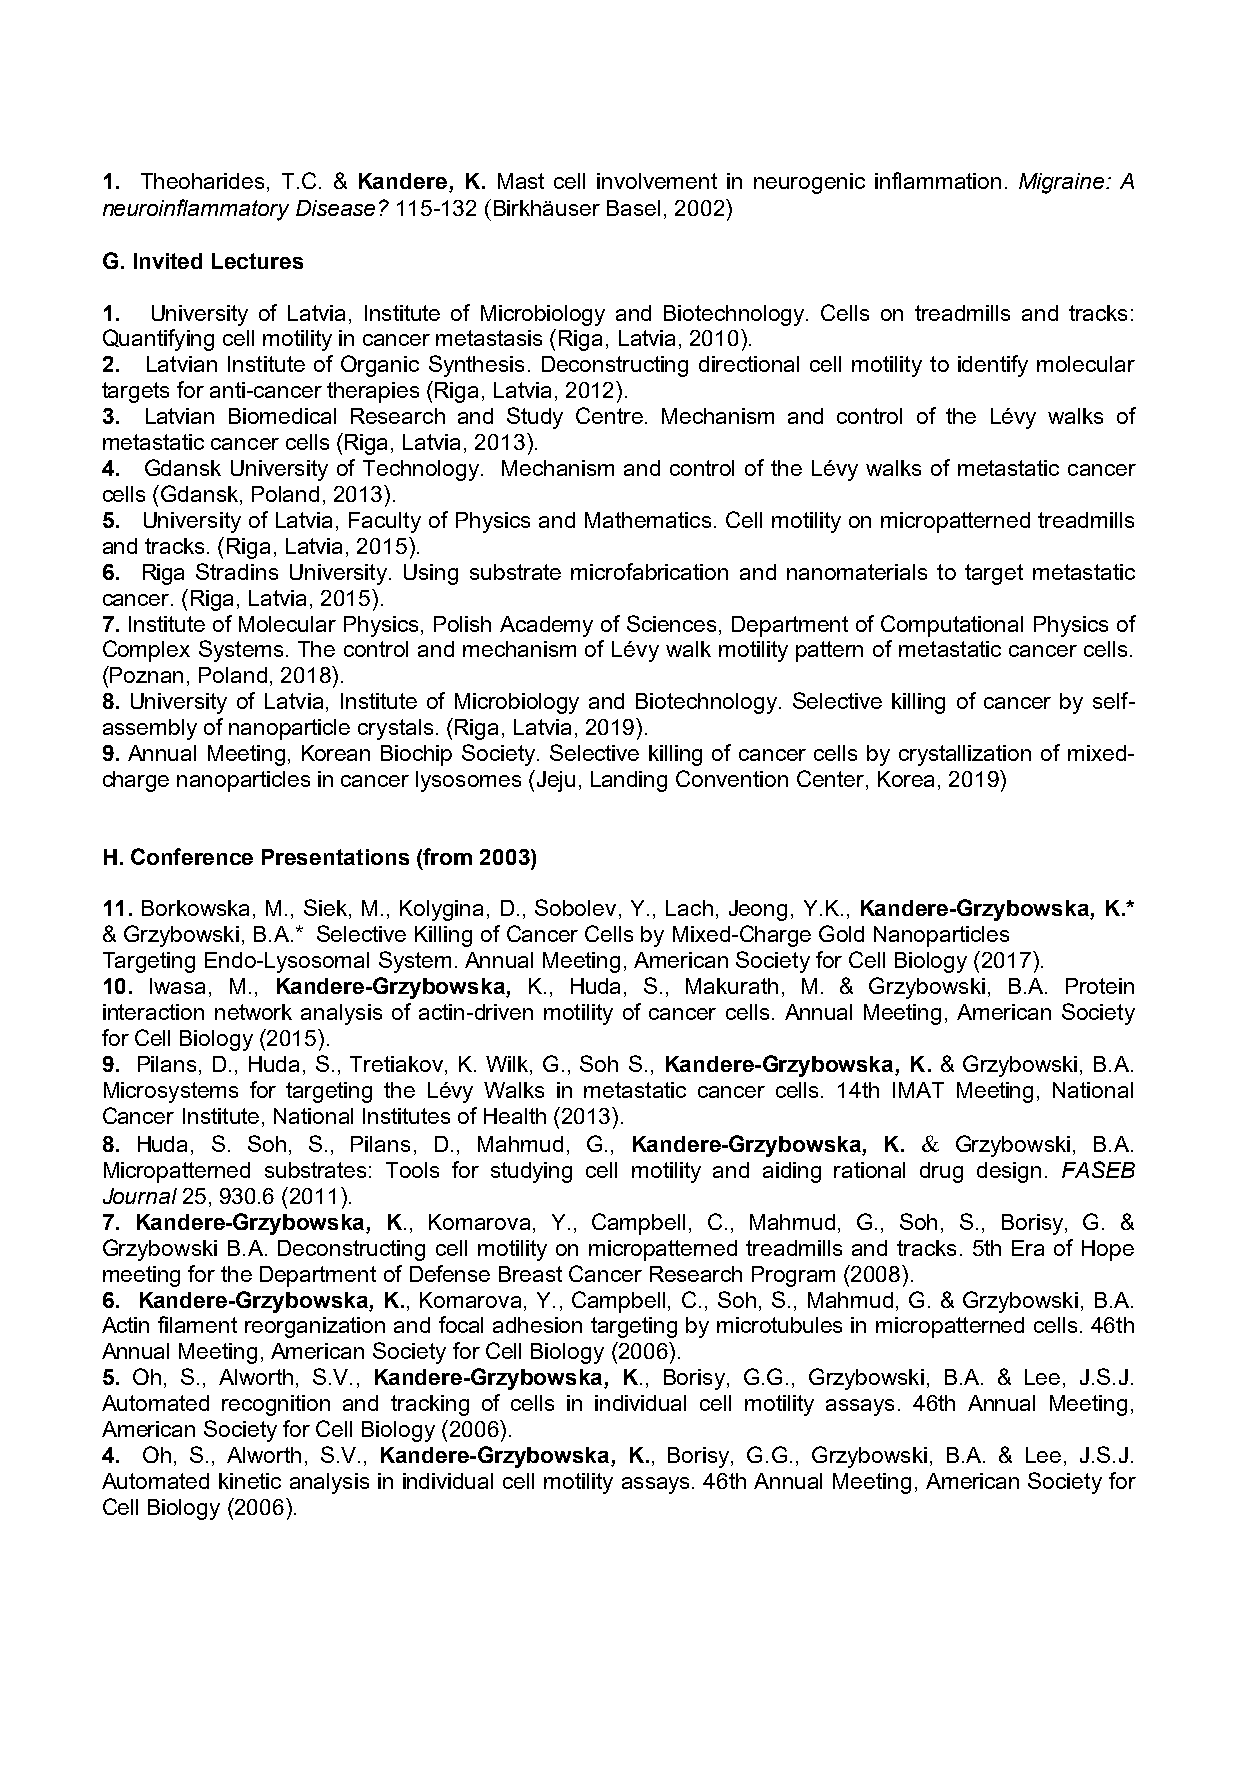 The image size is (1254, 1772). Describe the element at coordinates (938, 180) in the page. I see `inflammation` at that location.
